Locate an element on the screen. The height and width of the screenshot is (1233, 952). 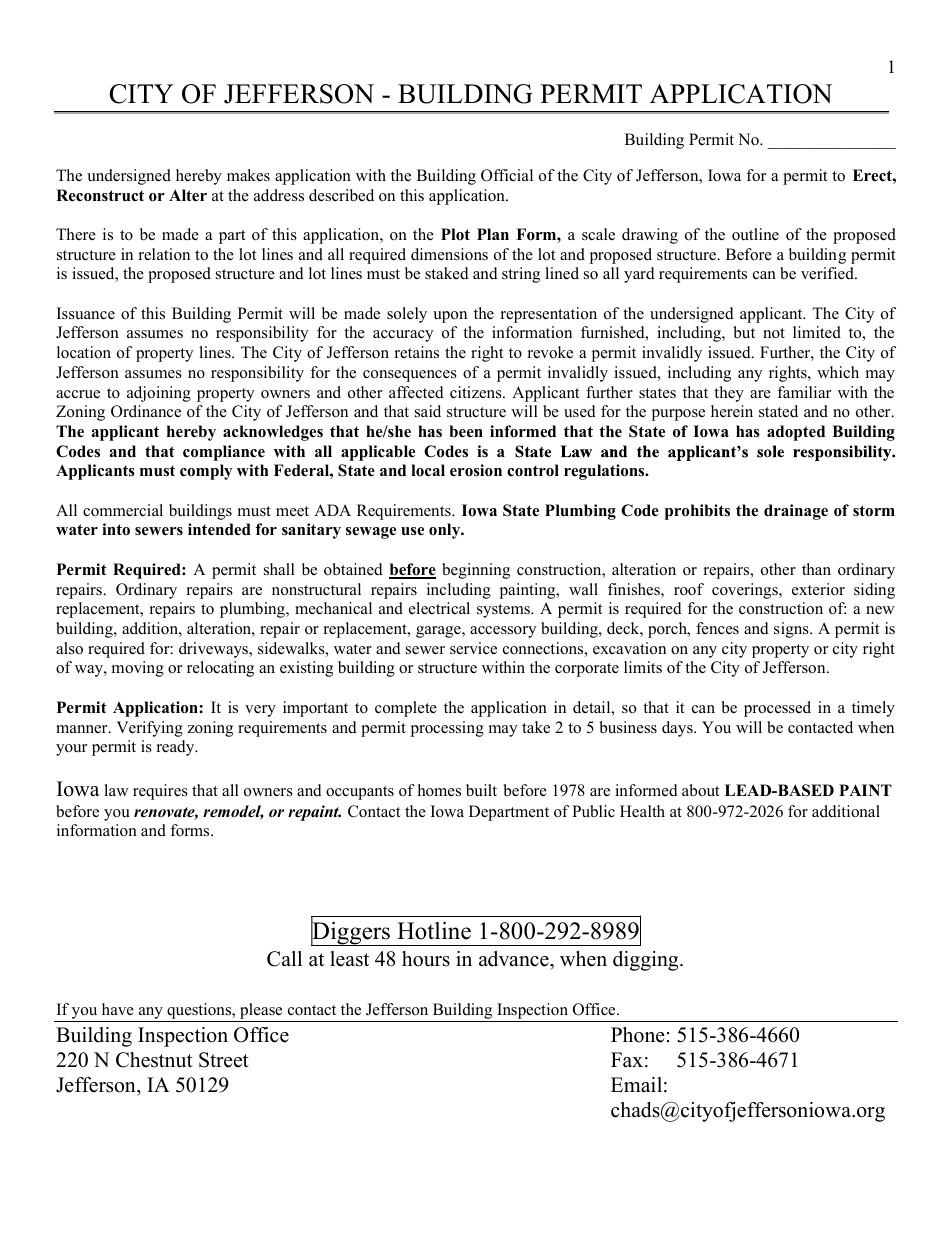
moving is located at coordinates (138, 669).
